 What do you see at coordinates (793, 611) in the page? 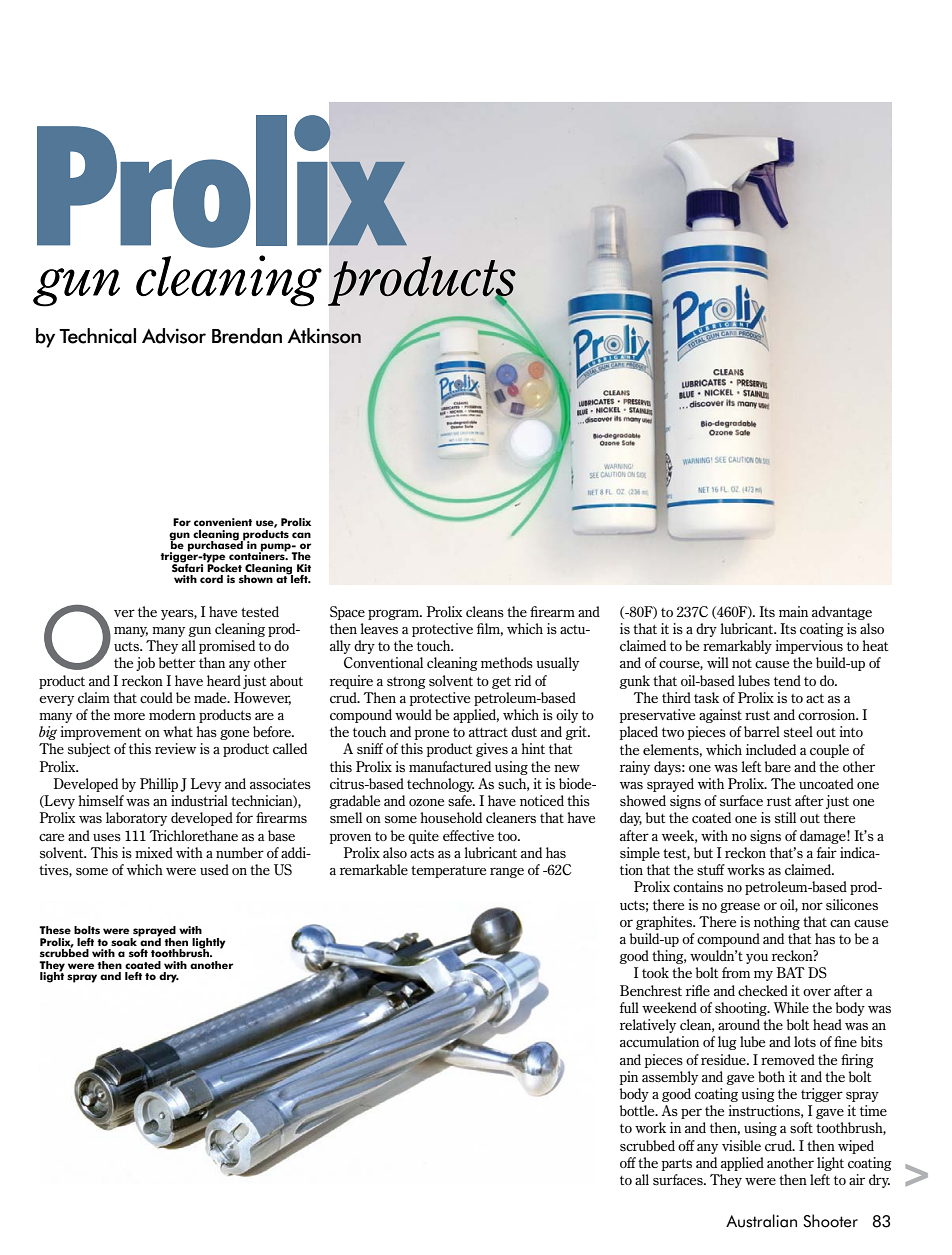
I see `main` at bounding box center [793, 611].
